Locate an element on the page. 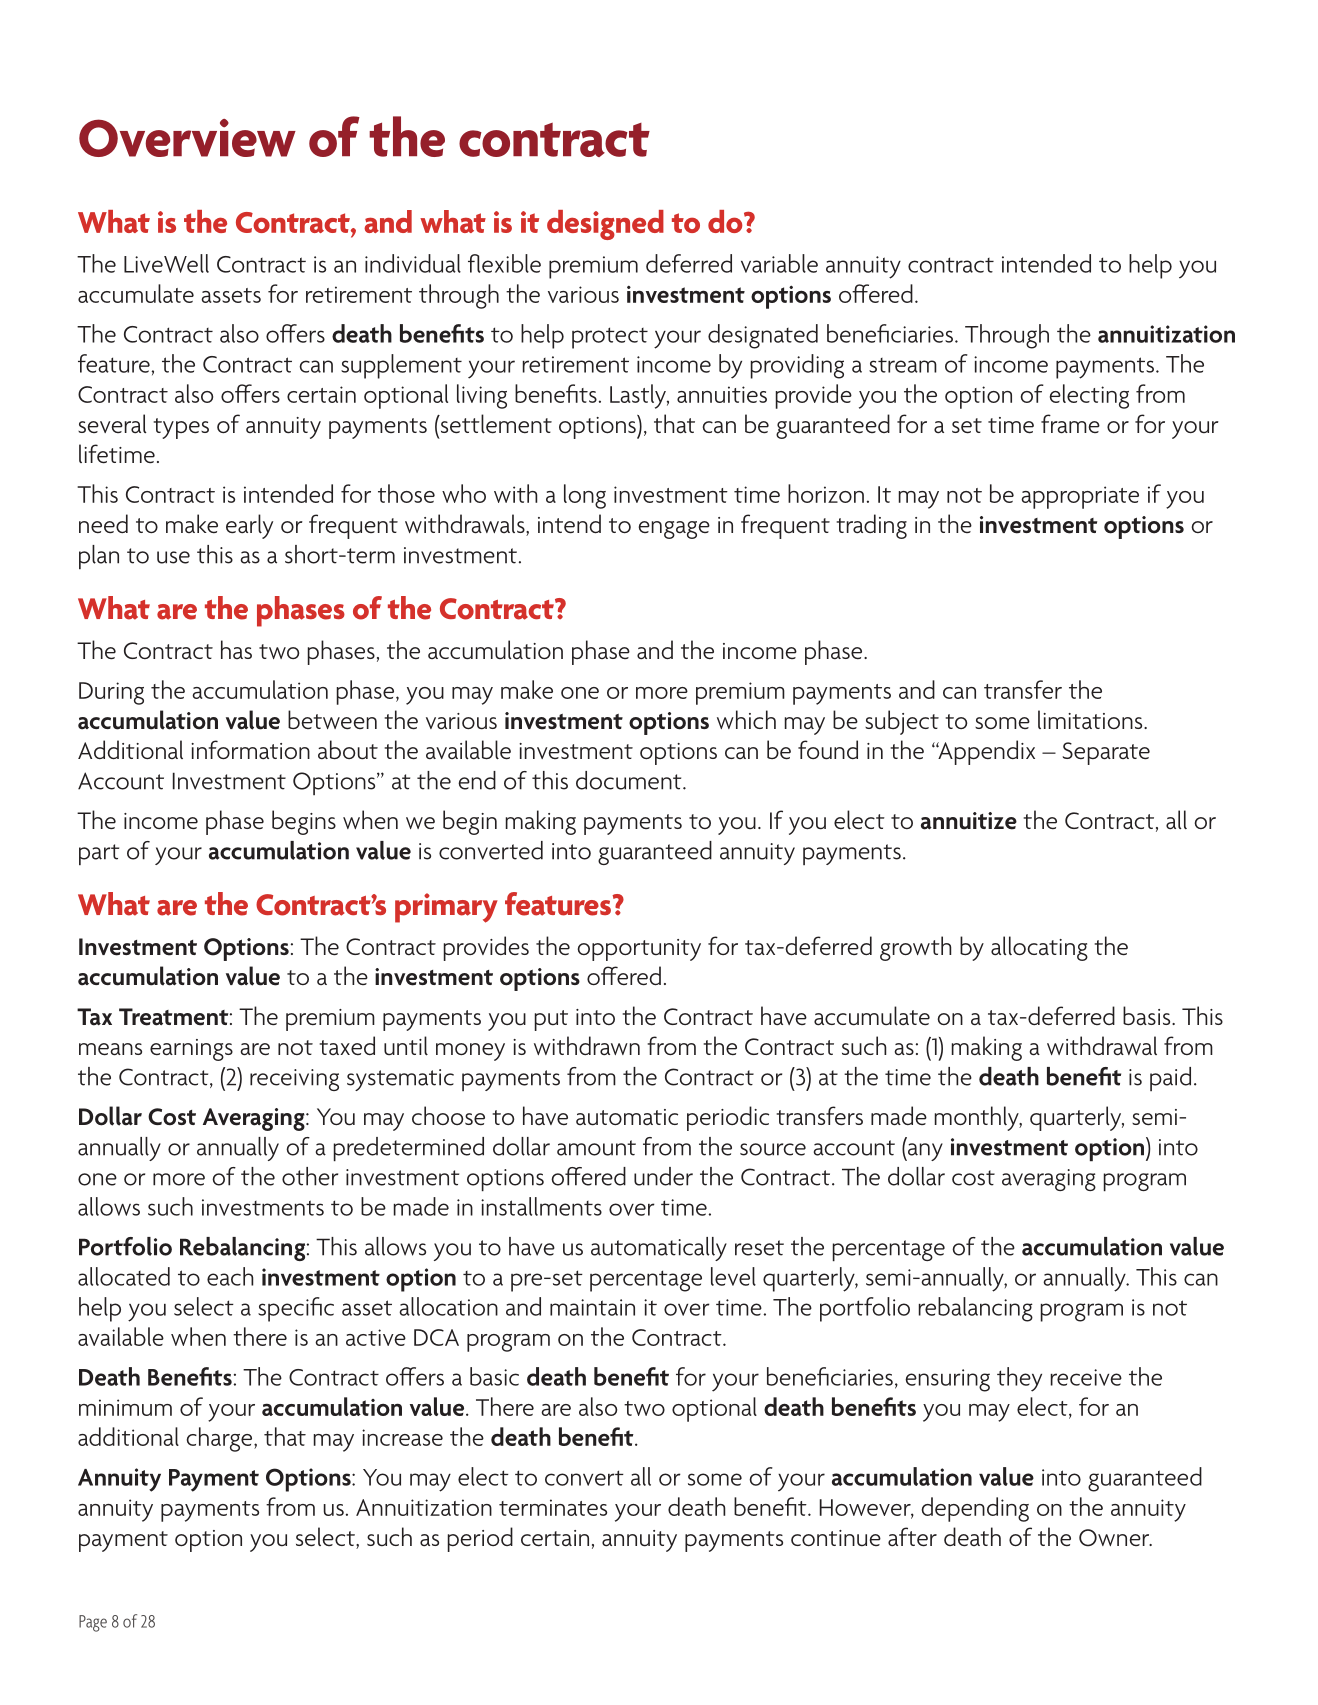  continue is located at coordinates (836, 1538).
